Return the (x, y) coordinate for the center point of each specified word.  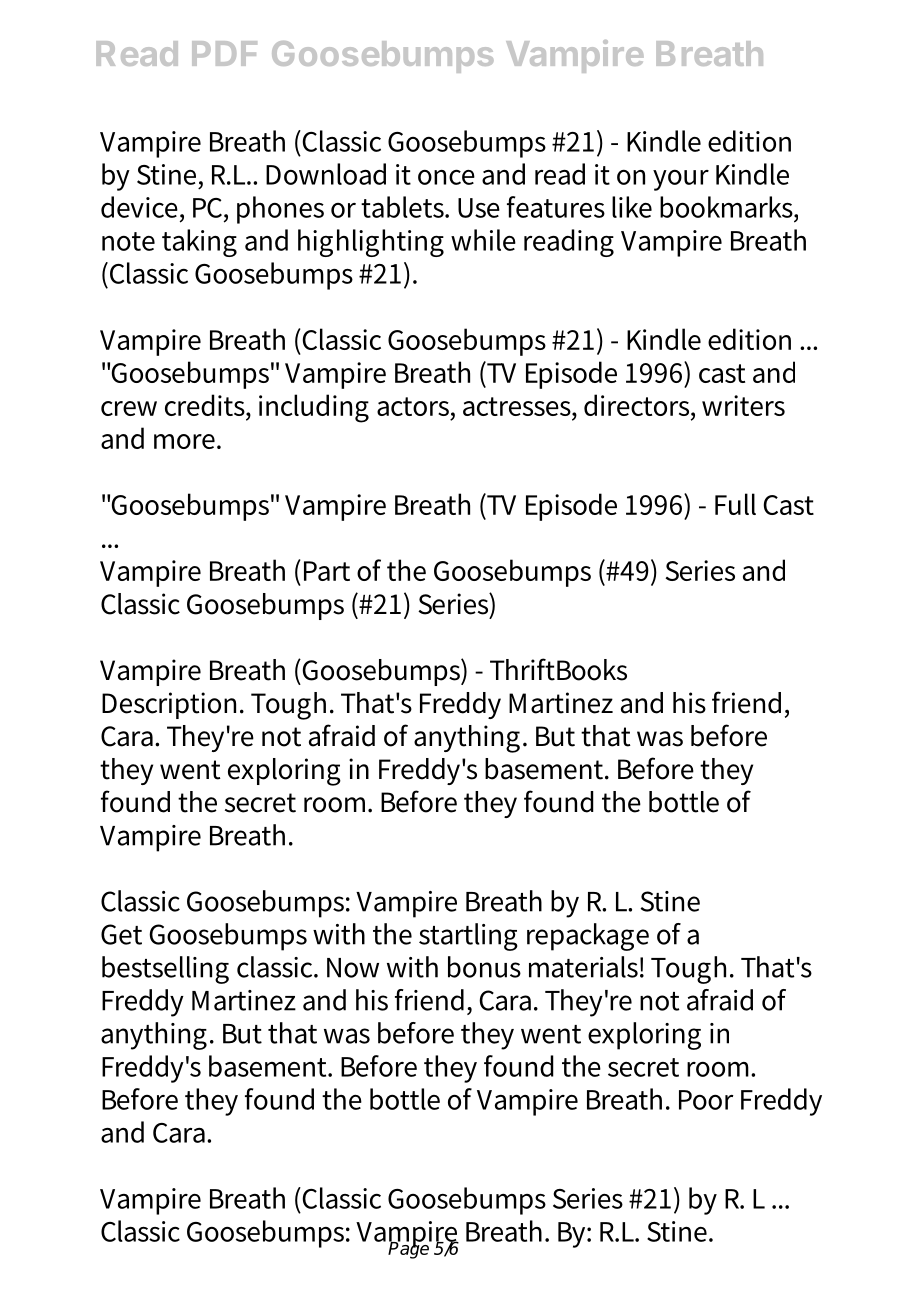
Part (327, 571)
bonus (484, 967)
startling (468, 937)
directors (638, 405)
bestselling (165, 970)
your (681, 180)
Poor (706, 1100)
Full (735, 504)
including (314, 408)
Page (410, 1249)
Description (169, 705)
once (446, 177)
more (186, 441)
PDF (224, 53)
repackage (588, 937)
